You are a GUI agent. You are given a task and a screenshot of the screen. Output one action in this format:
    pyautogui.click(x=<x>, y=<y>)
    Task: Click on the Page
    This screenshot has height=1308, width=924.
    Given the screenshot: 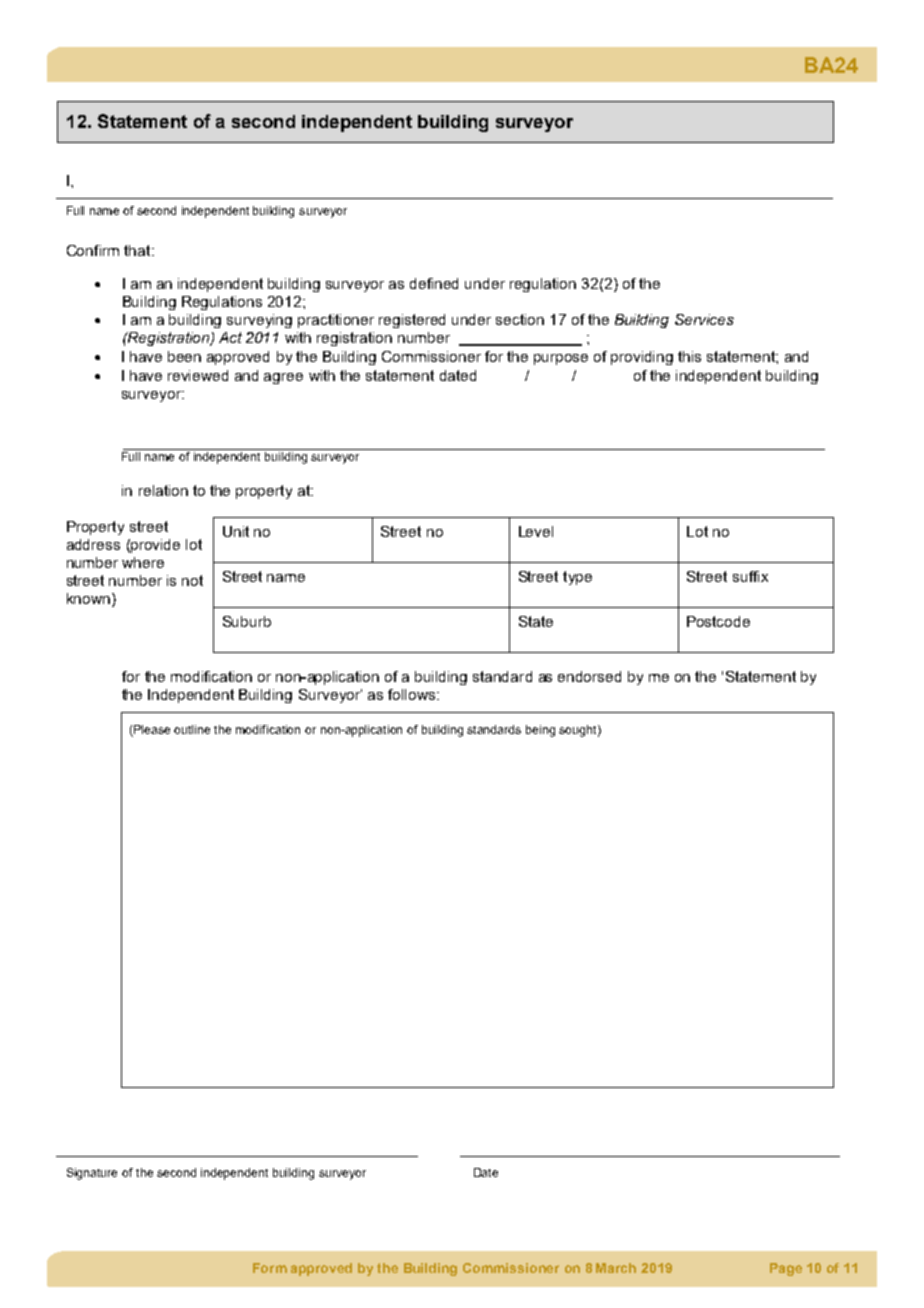 What is the action you would take?
    pyautogui.click(x=786, y=1269)
